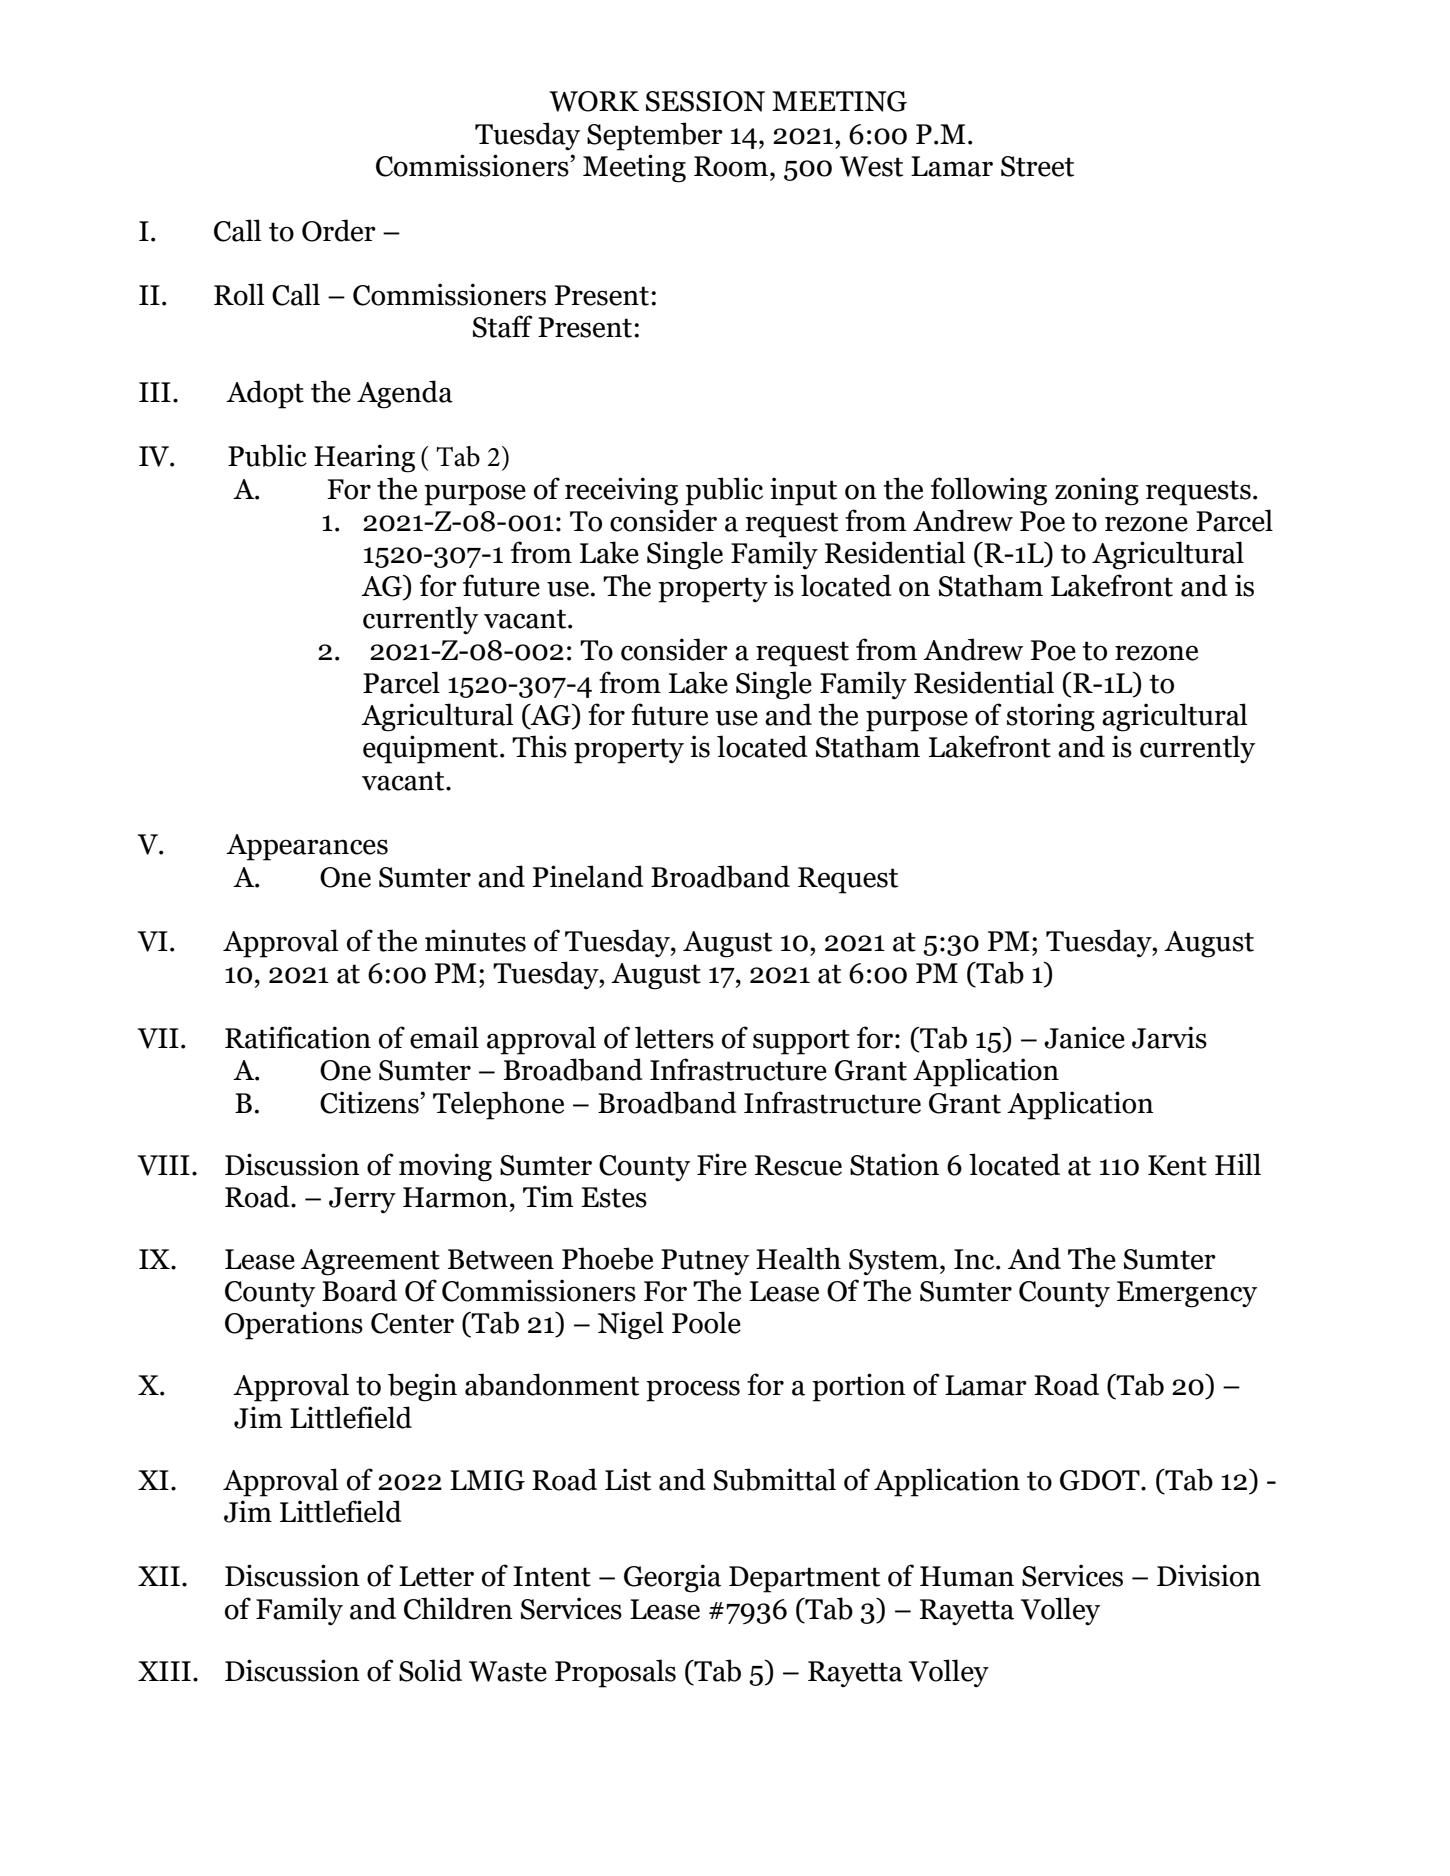 The image size is (1450, 1876). I want to click on Agreement, so click(370, 1262).
